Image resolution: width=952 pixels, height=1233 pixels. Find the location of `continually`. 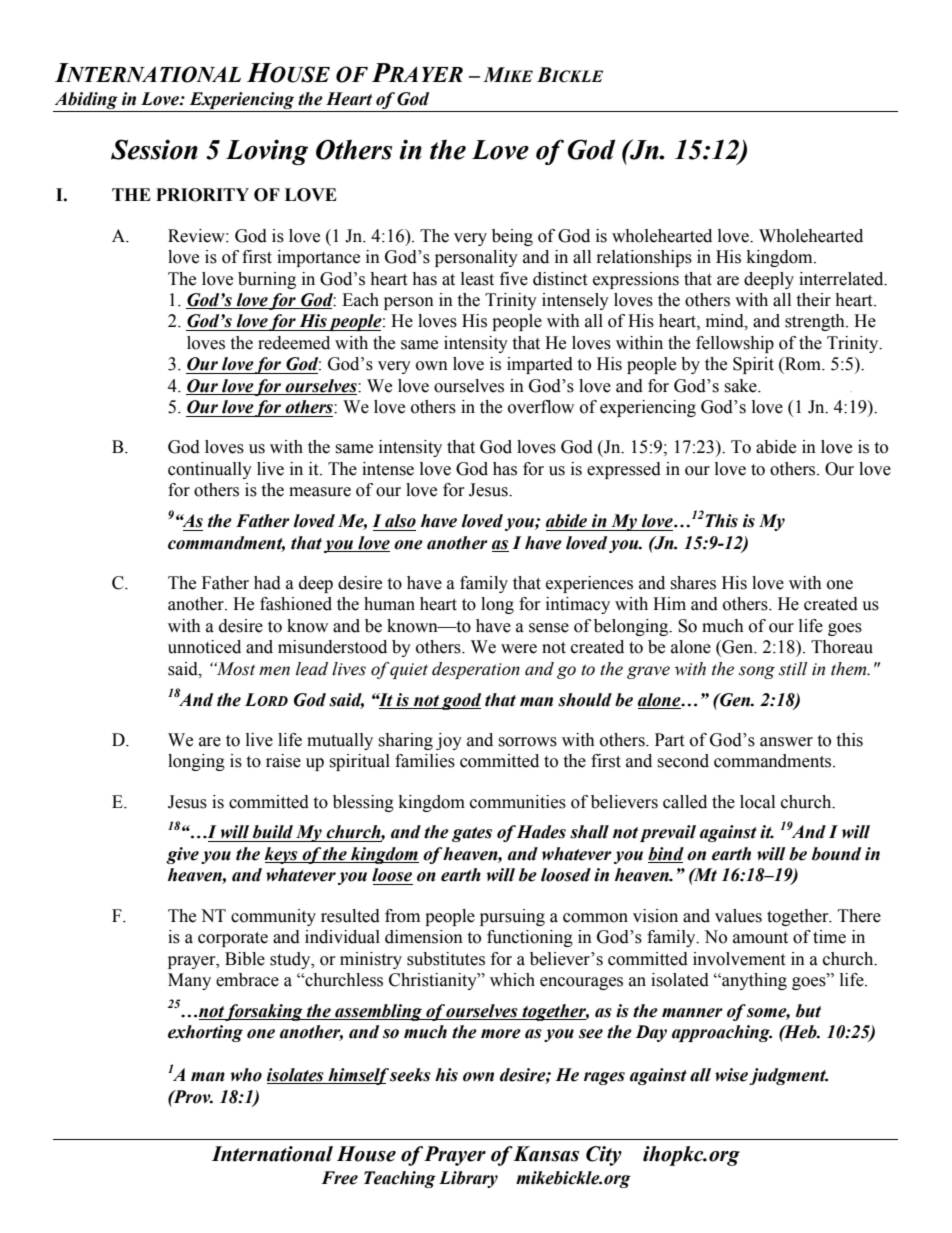

continually is located at coordinates (210, 470).
